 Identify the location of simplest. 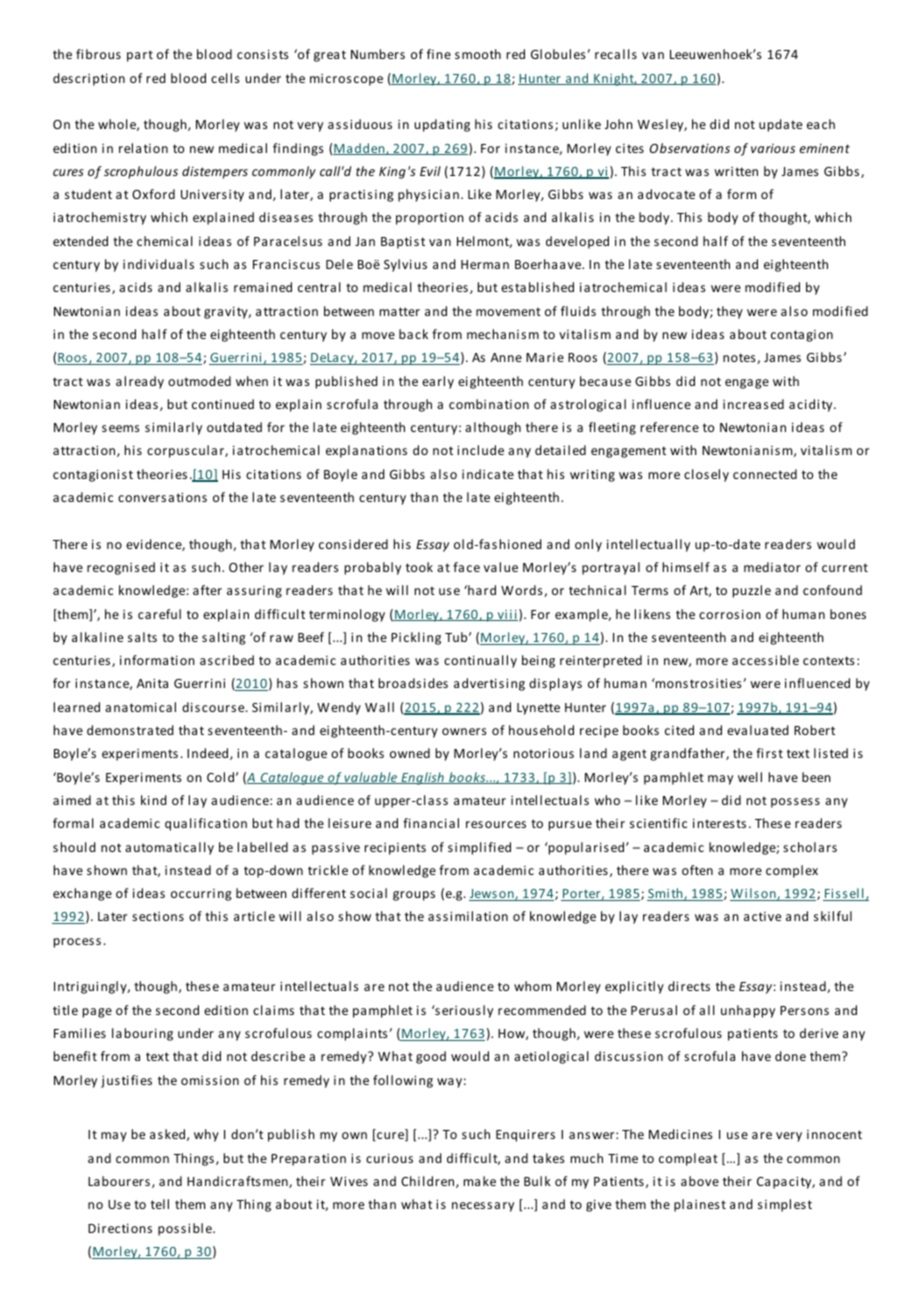
(785, 1205).
